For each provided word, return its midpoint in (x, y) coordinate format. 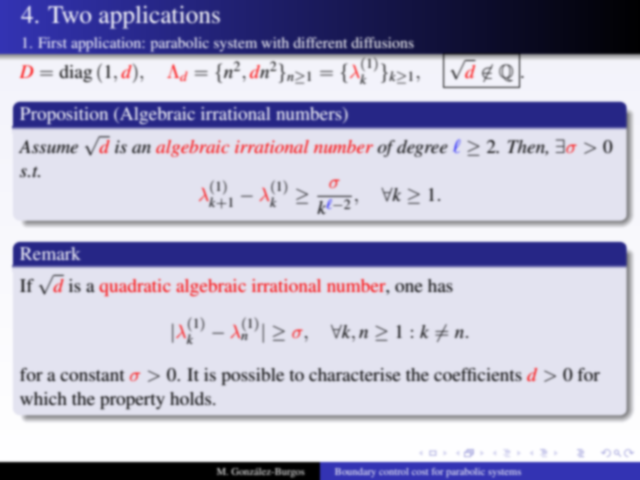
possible (252, 376)
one (409, 287)
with (275, 42)
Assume (48, 146)
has (440, 285)
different (320, 42)
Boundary (355, 472)
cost (420, 472)
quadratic (135, 287)
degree (422, 148)
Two (69, 14)
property (132, 401)
